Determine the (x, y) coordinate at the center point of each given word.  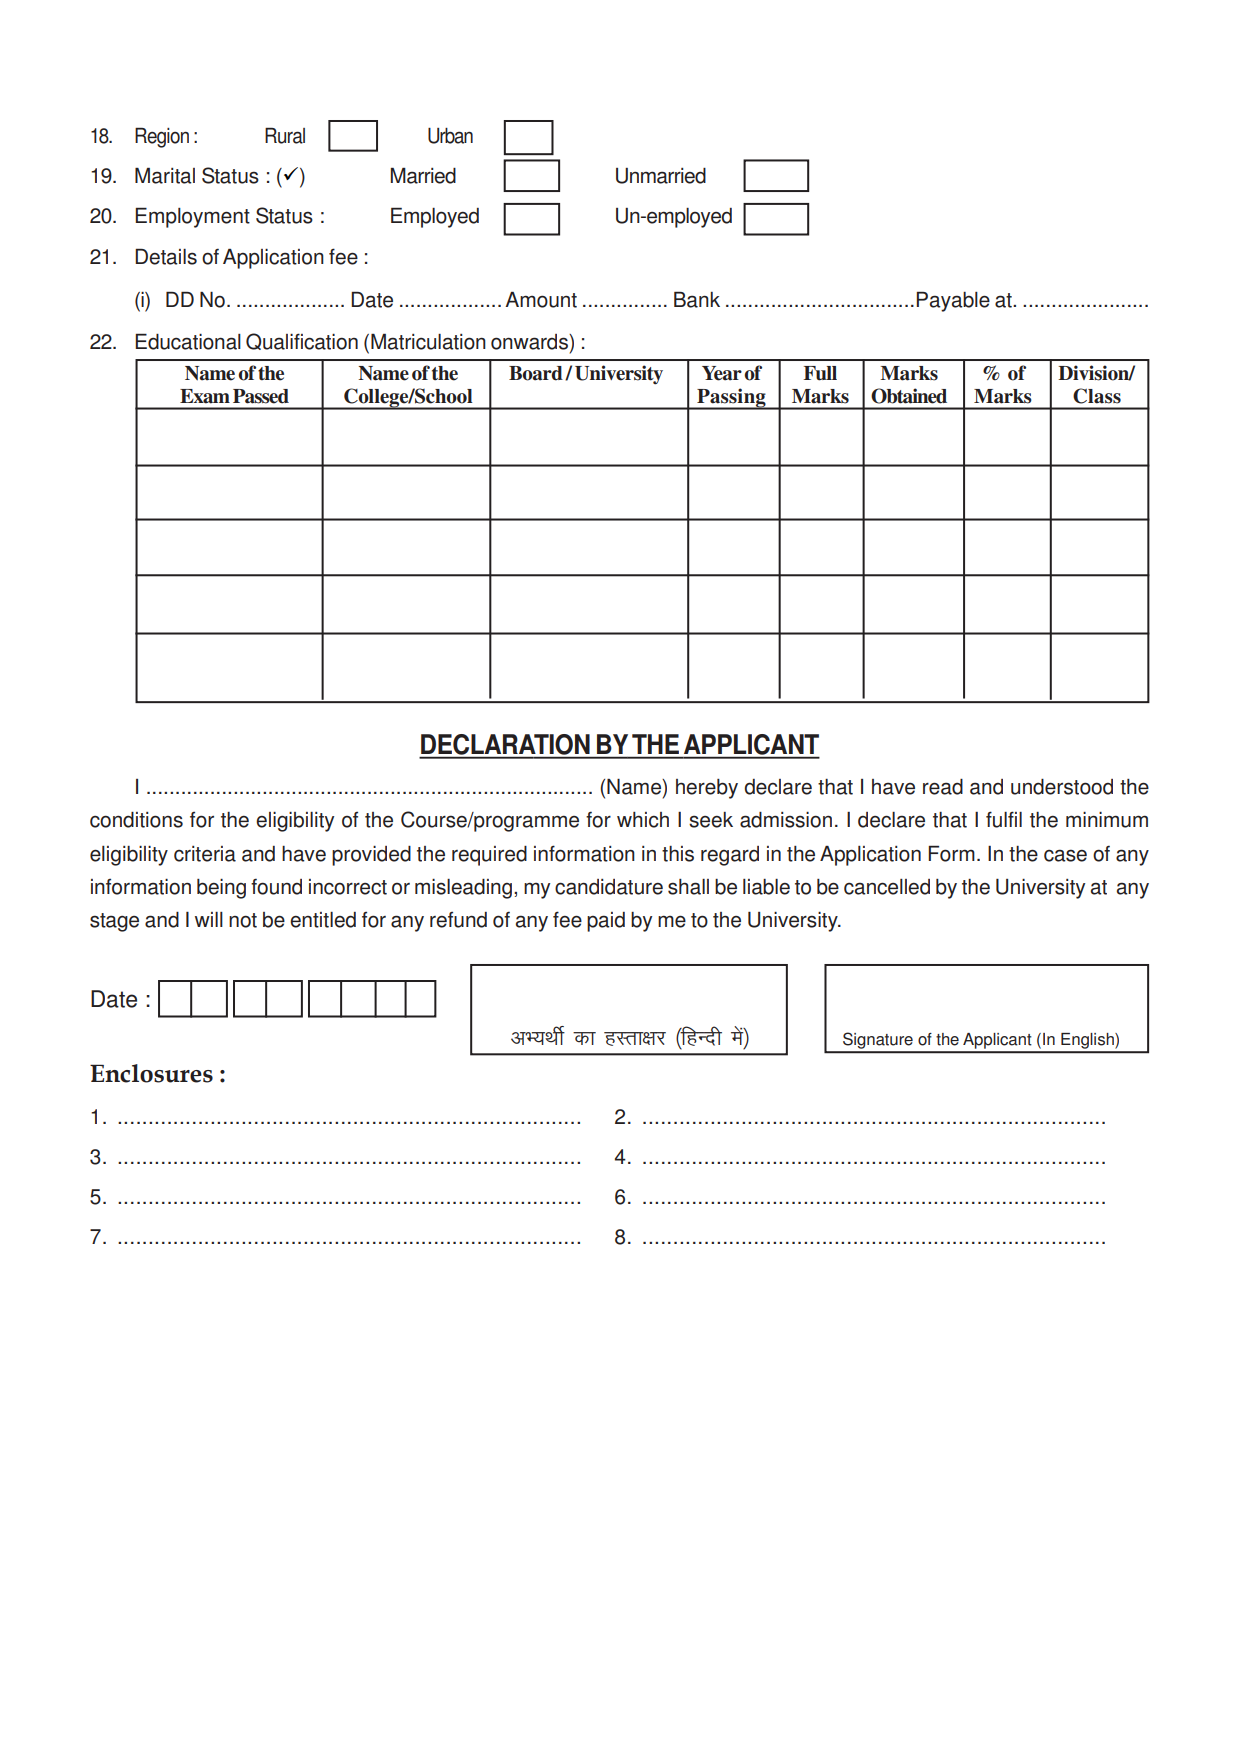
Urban (450, 136)
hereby (707, 789)
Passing (731, 399)
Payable (953, 301)
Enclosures (151, 1073)
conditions (136, 820)
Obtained (909, 396)
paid (606, 922)
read (943, 787)
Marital (165, 175)
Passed (261, 396)
